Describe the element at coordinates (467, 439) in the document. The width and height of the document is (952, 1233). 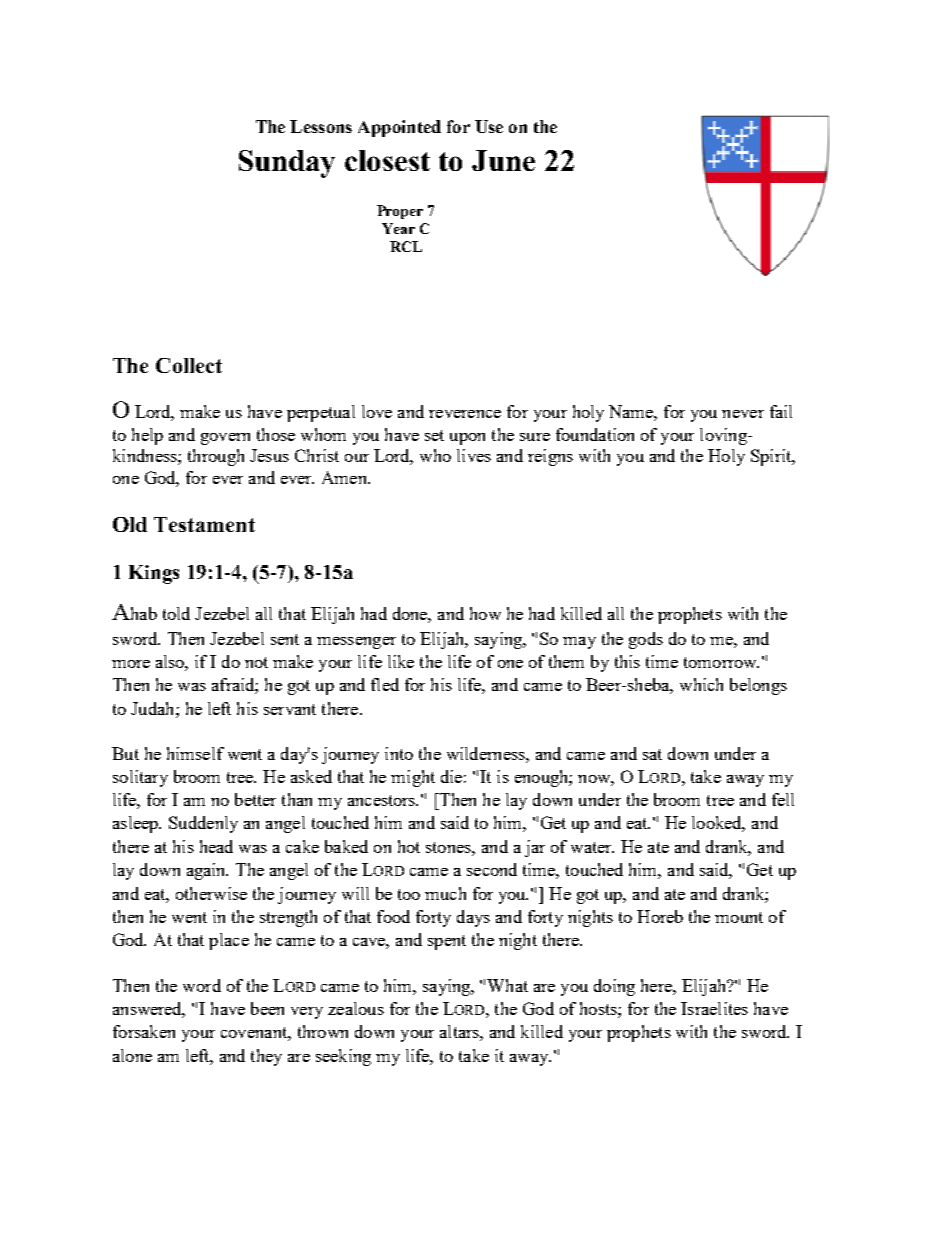
I see `upon` at that location.
